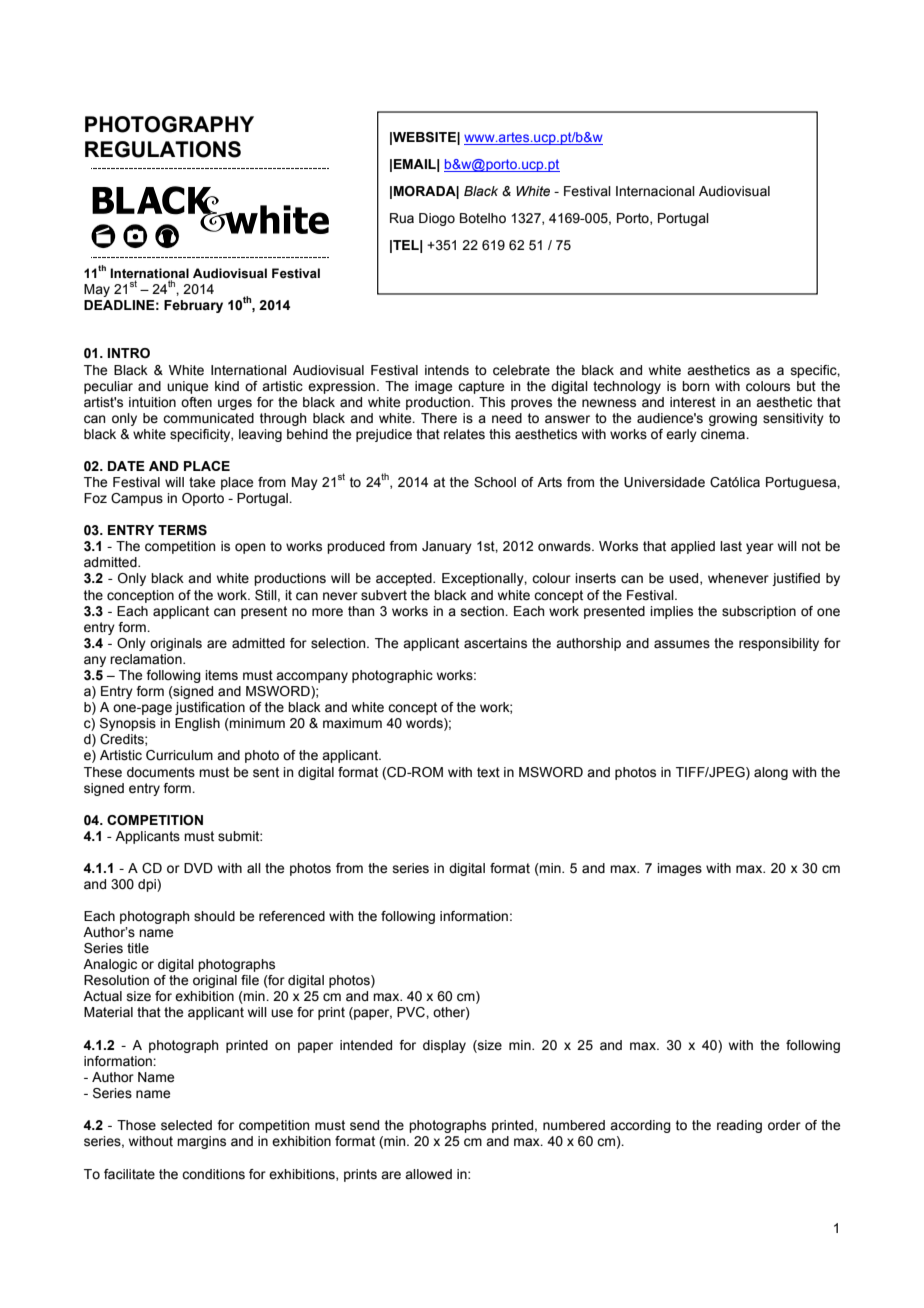  Describe the element at coordinates (739, 1126) in the screenshot. I see `reading` at that location.
